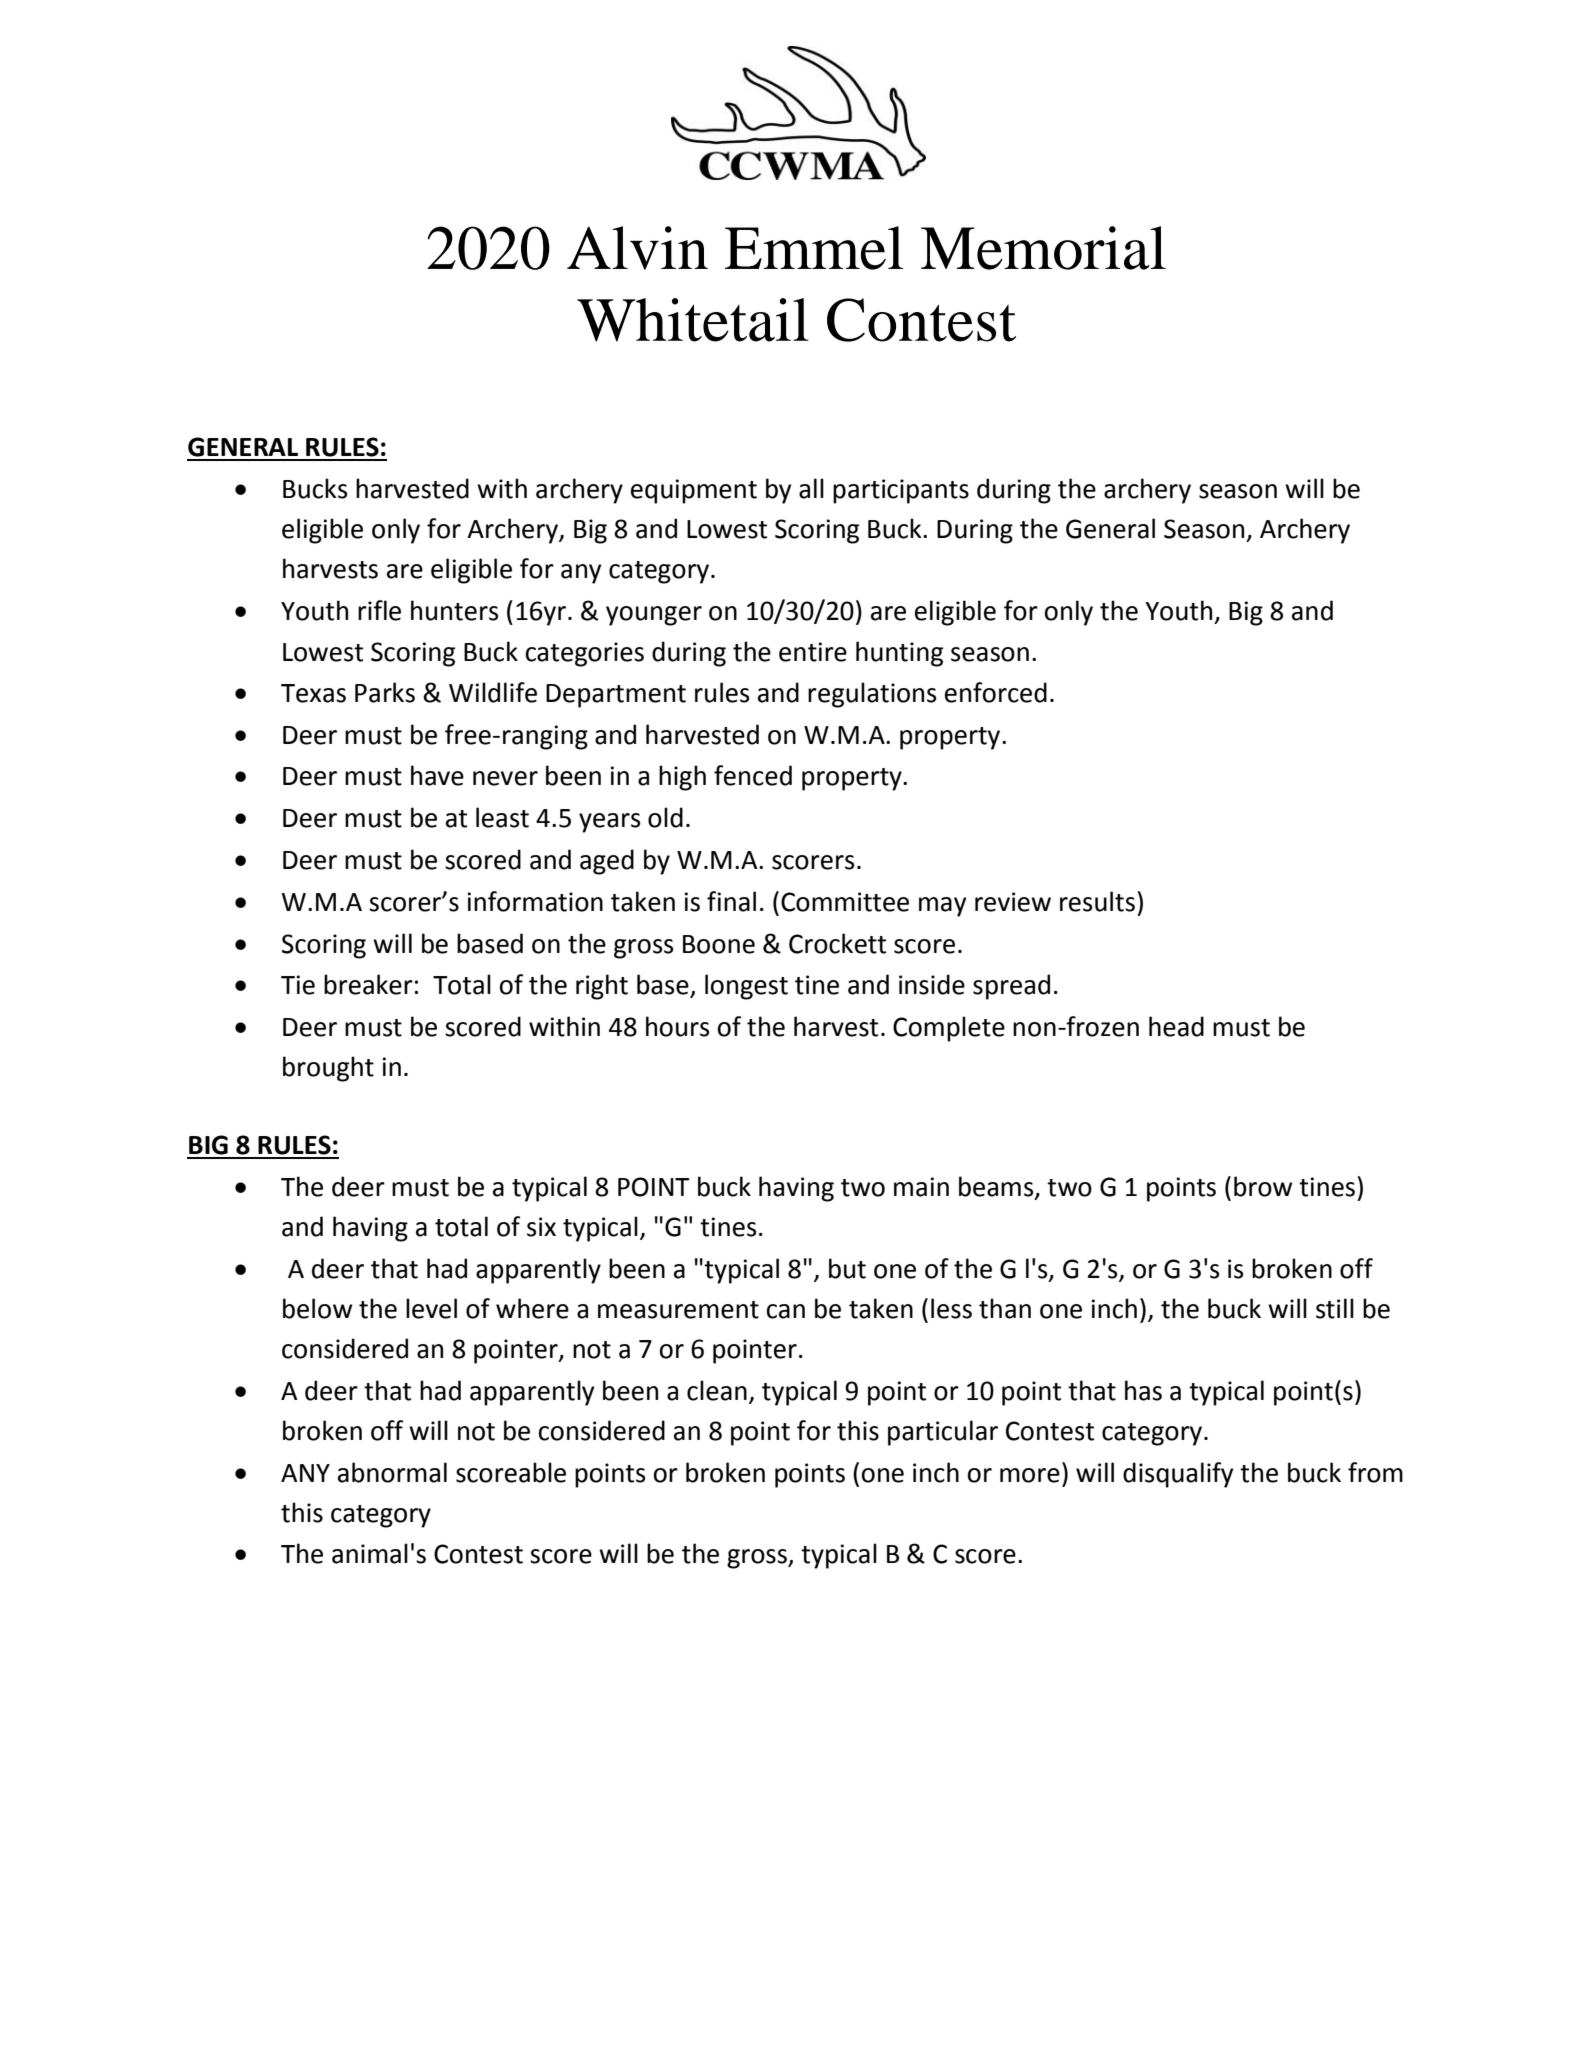 The image size is (1593, 2061). What do you see at coordinates (541, 1227) in the screenshot?
I see `six` at bounding box center [541, 1227].
